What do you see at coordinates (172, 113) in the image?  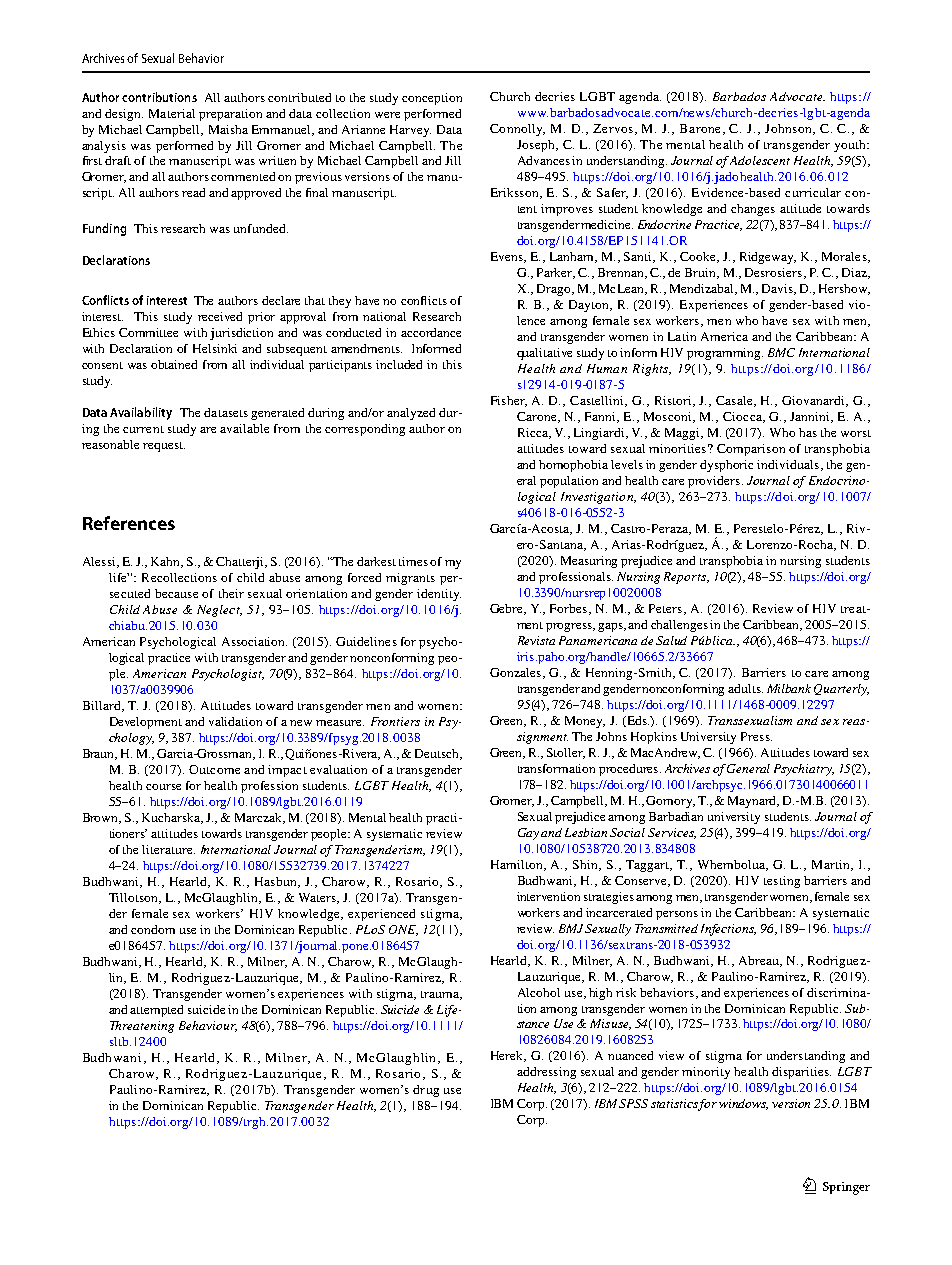 I see `Material` at bounding box center [172, 113].
